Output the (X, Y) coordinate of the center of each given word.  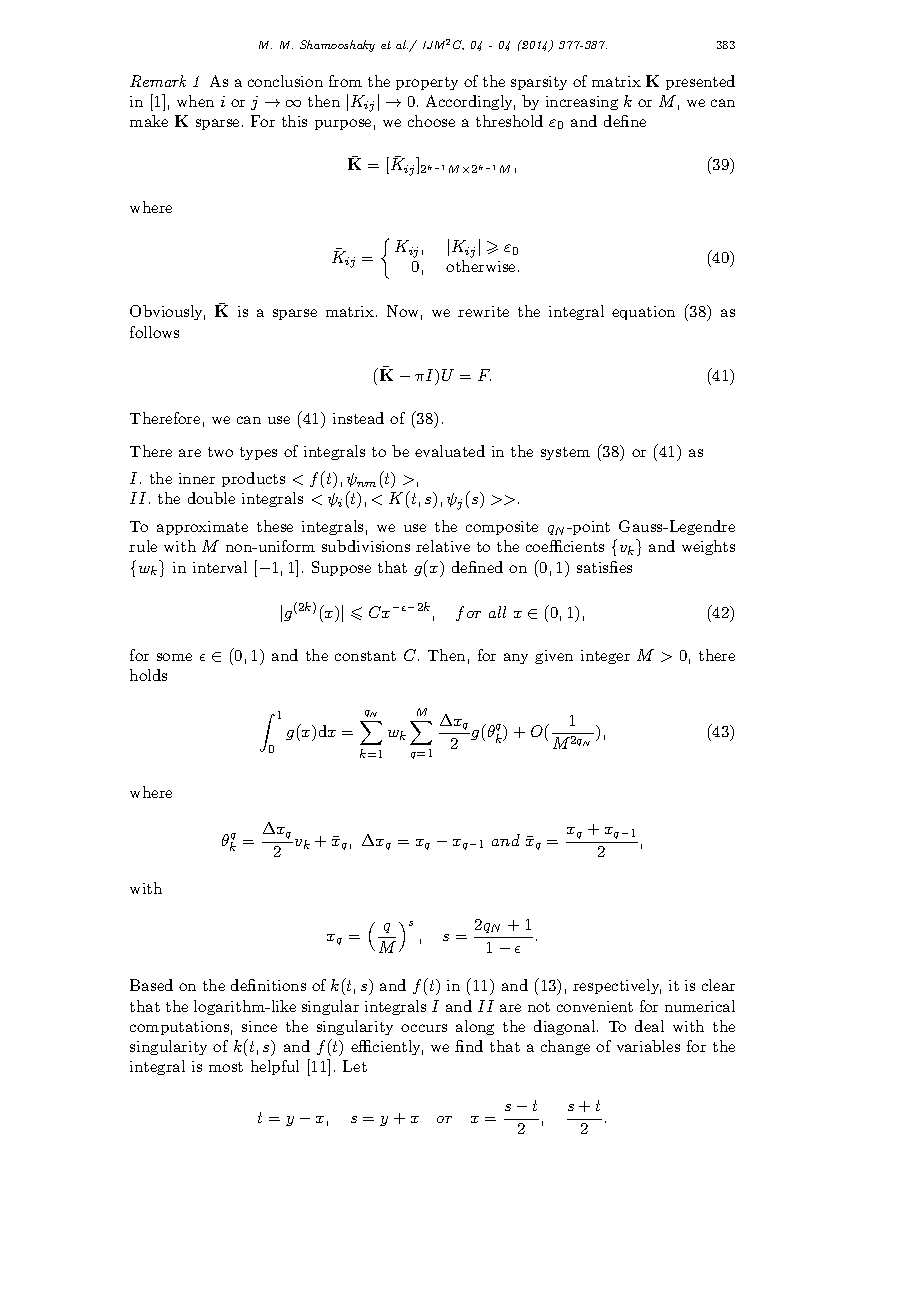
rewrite (483, 311)
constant (365, 656)
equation (643, 313)
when (195, 101)
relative (443, 546)
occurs (424, 1028)
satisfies (604, 567)
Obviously (167, 312)
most (226, 1067)
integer (605, 657)
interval (220, 567)
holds (148, 675)
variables (648, 1046)
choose (431, 121)
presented (700, 82)
